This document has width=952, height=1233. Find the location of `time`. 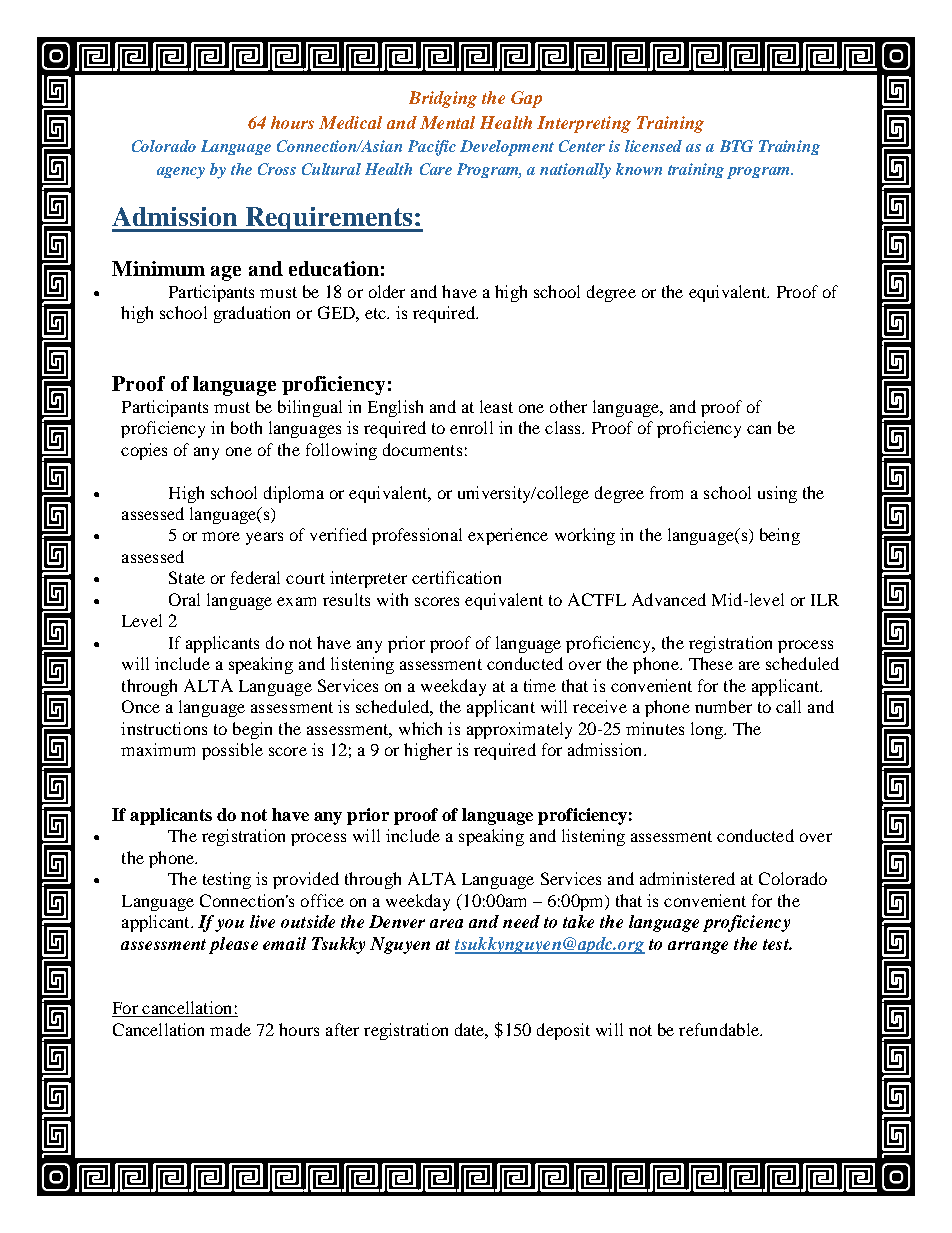

time is located at coordinates (540, 685).
